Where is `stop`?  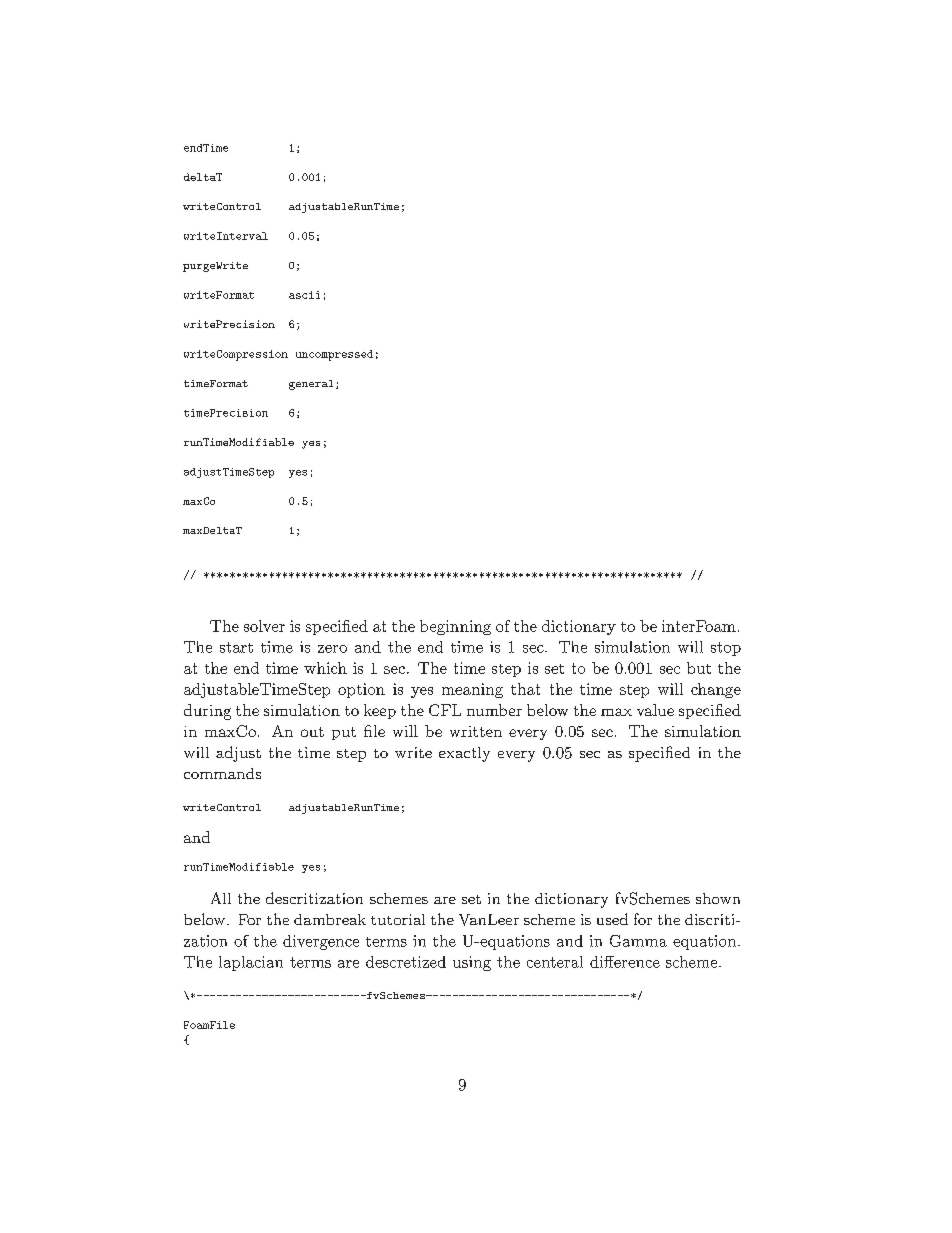 stop is located at coordinates (726, 649).
